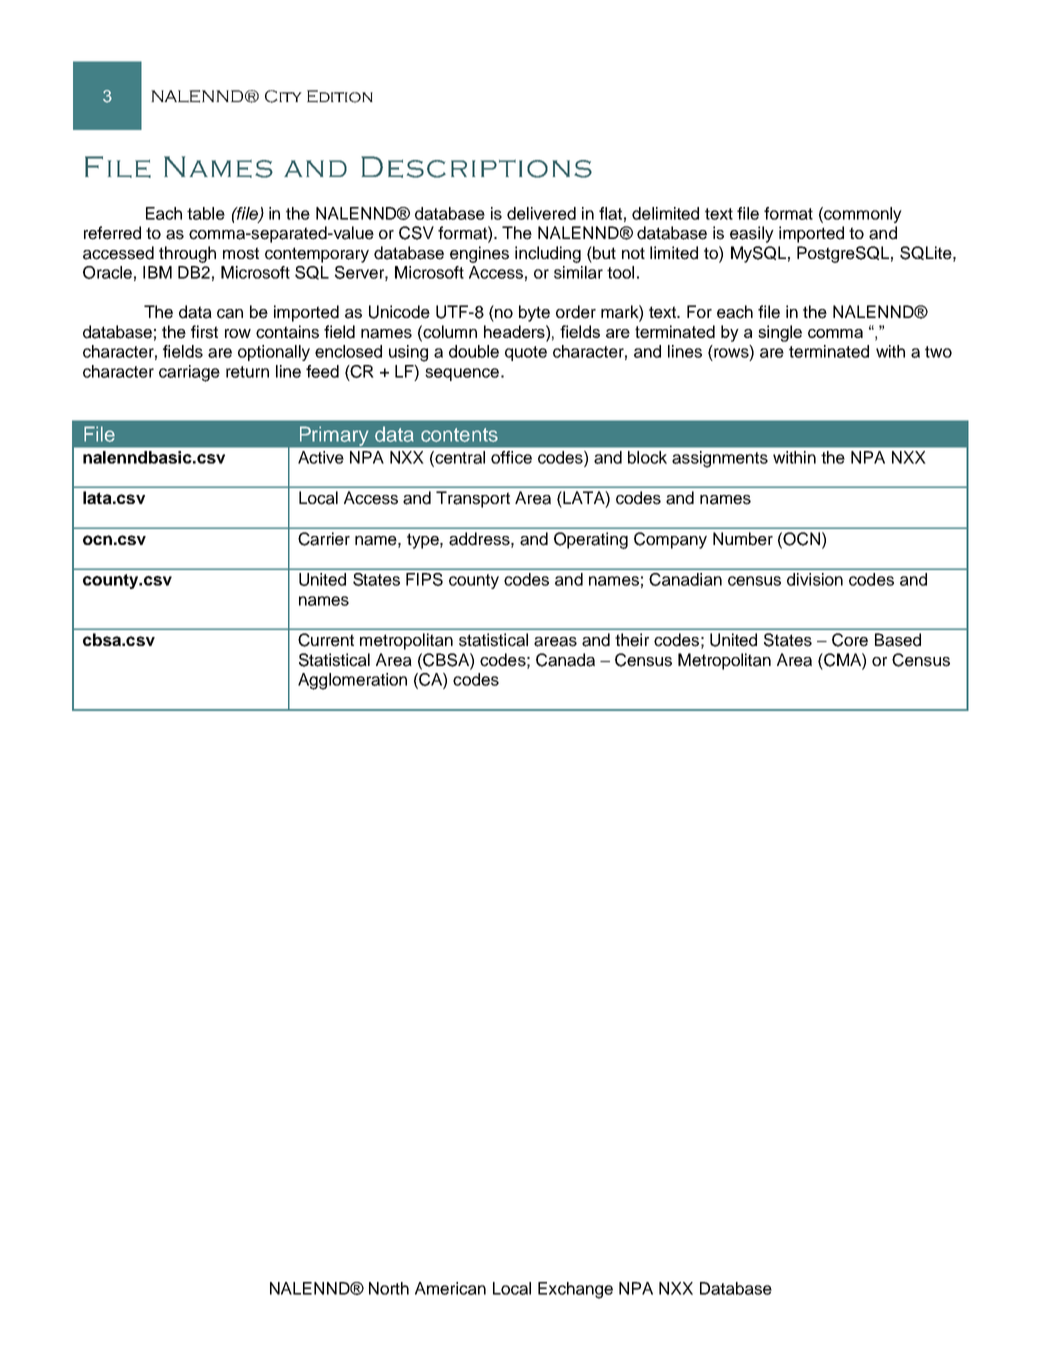  I want to click on City, so click(283, 96).
